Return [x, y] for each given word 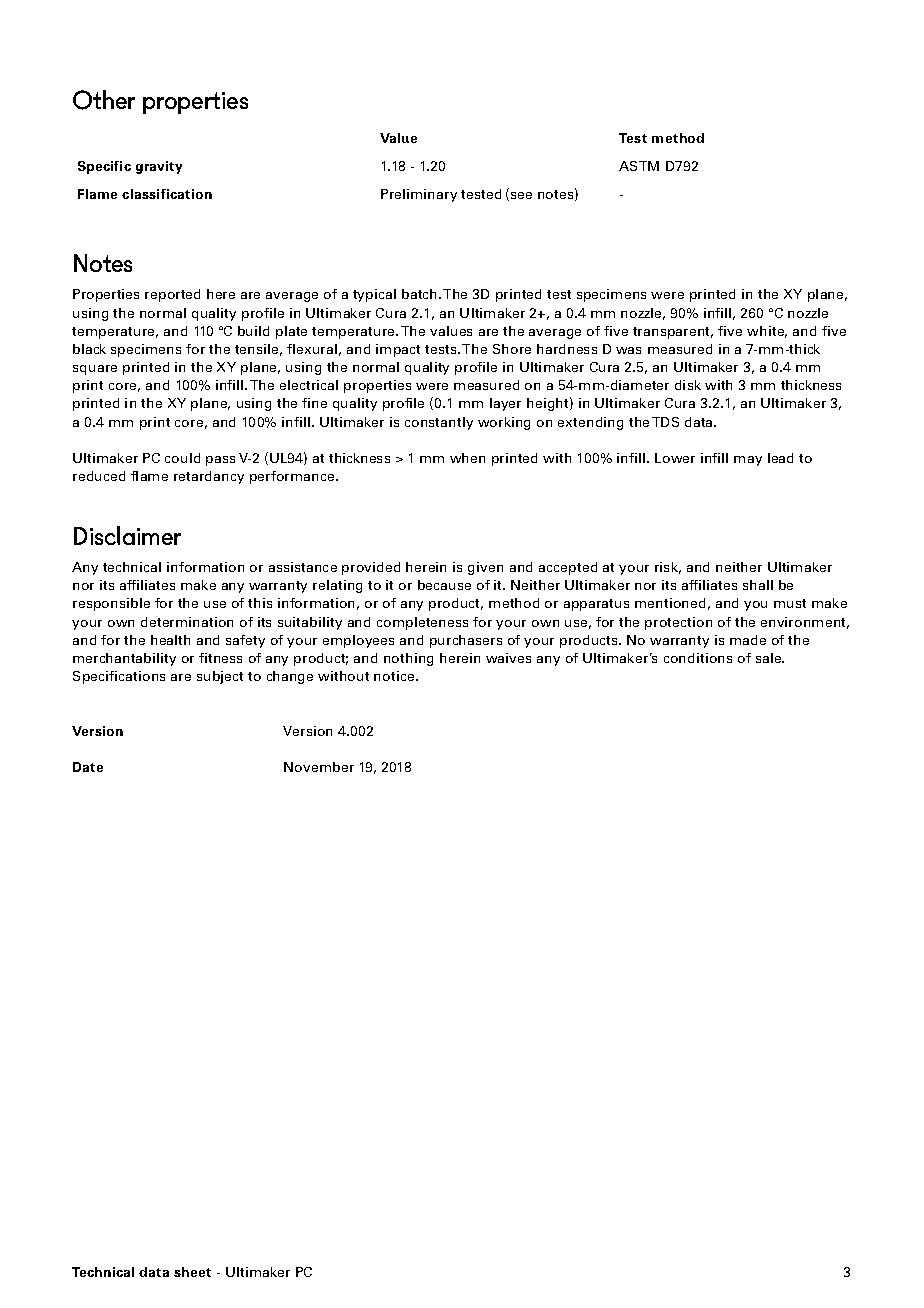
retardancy [209, 477]
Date [88, 767]
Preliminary [419, 195]
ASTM [639, 166]
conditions [698, 658]
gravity [159, 167]
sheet [192, 1272]
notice [395, 676]
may [748, 461]
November [319, 767]
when [467, 458]
